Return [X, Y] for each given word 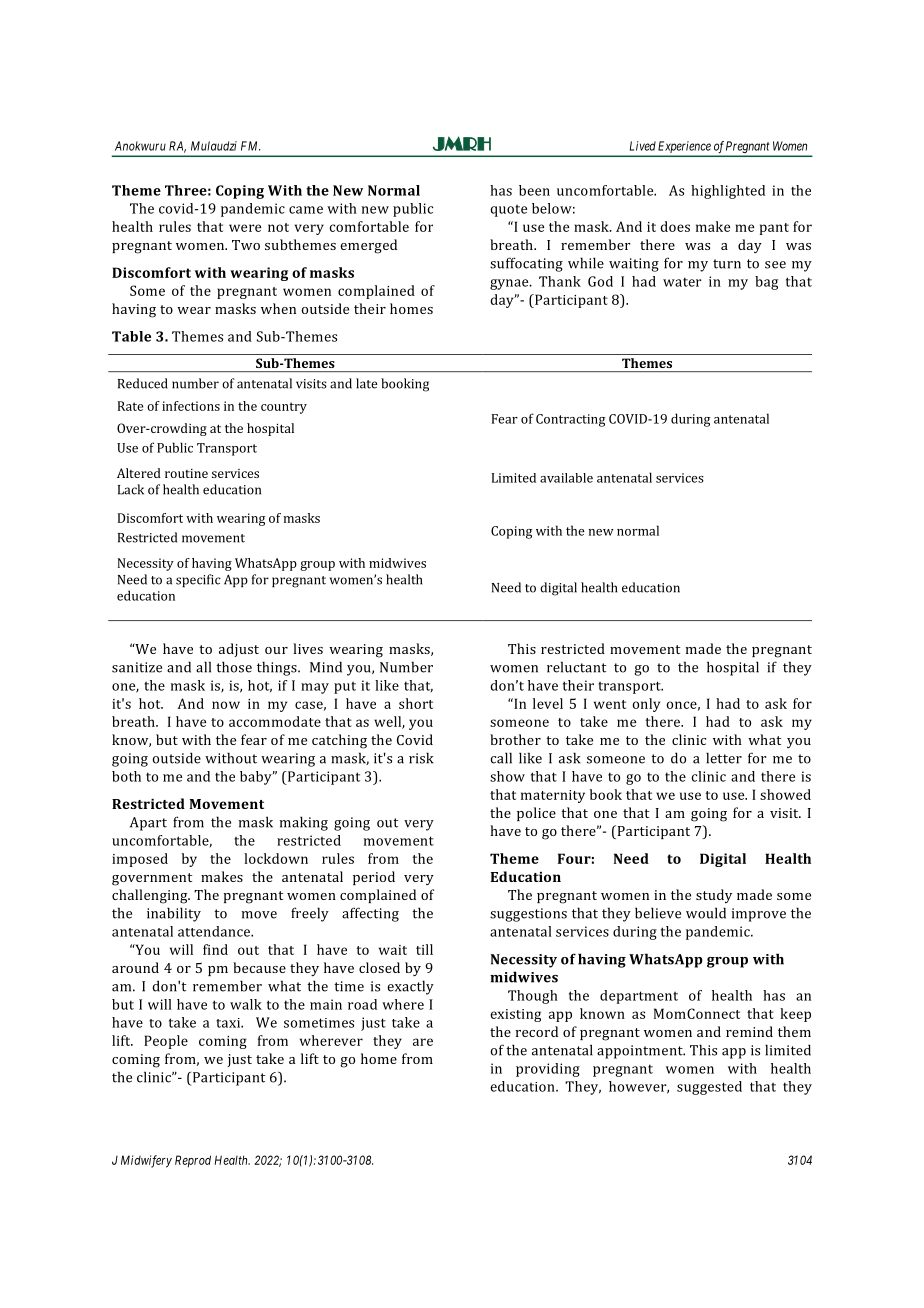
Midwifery [146, 1161]
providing [548, 1070]
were [245, 228]
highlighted [728, 192]
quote [508, 211]
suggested [709, 1088]
